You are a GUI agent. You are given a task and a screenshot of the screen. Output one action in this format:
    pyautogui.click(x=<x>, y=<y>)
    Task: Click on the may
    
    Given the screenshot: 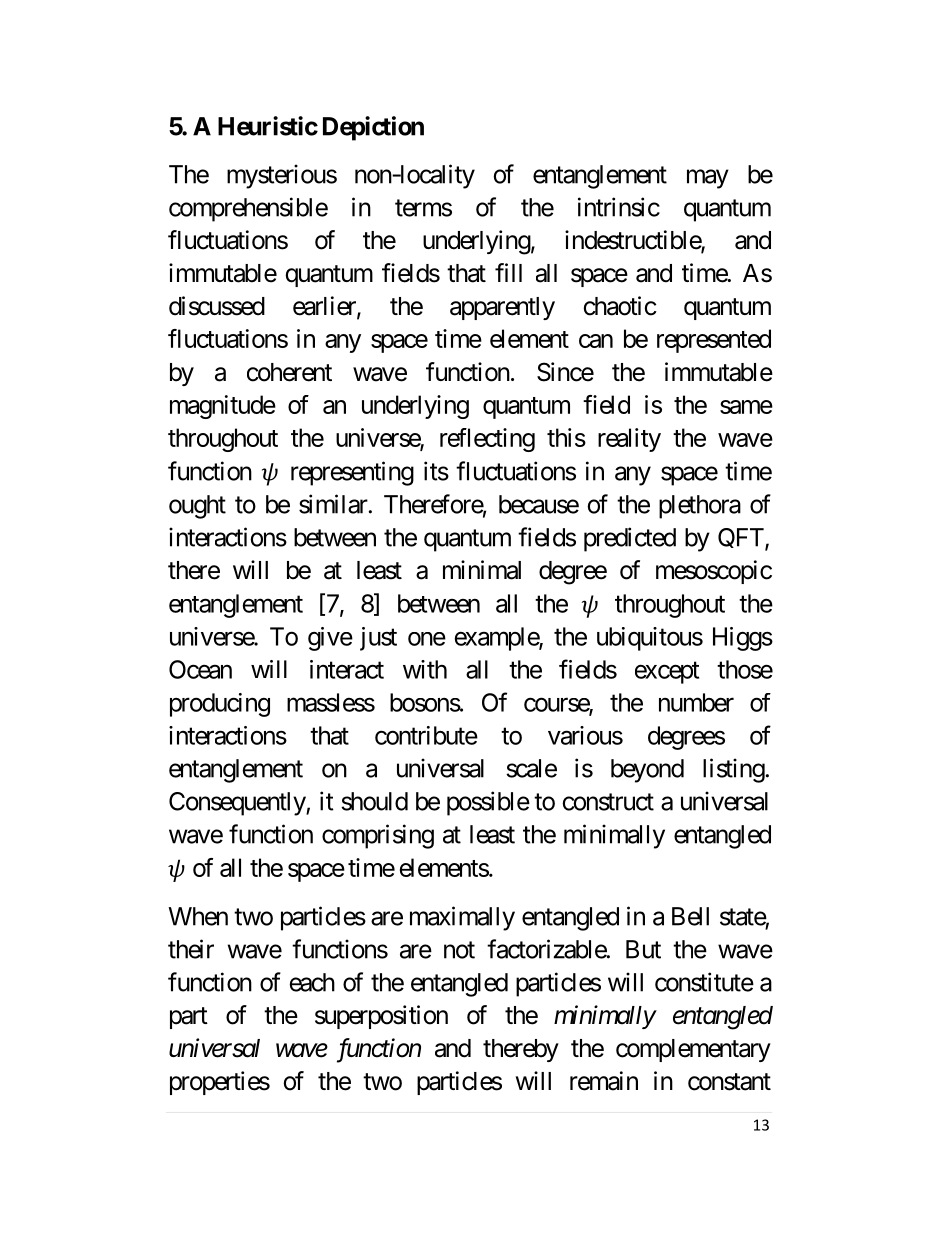 What is the action you would take?
    pyautogui.click(x=708, y=179)
